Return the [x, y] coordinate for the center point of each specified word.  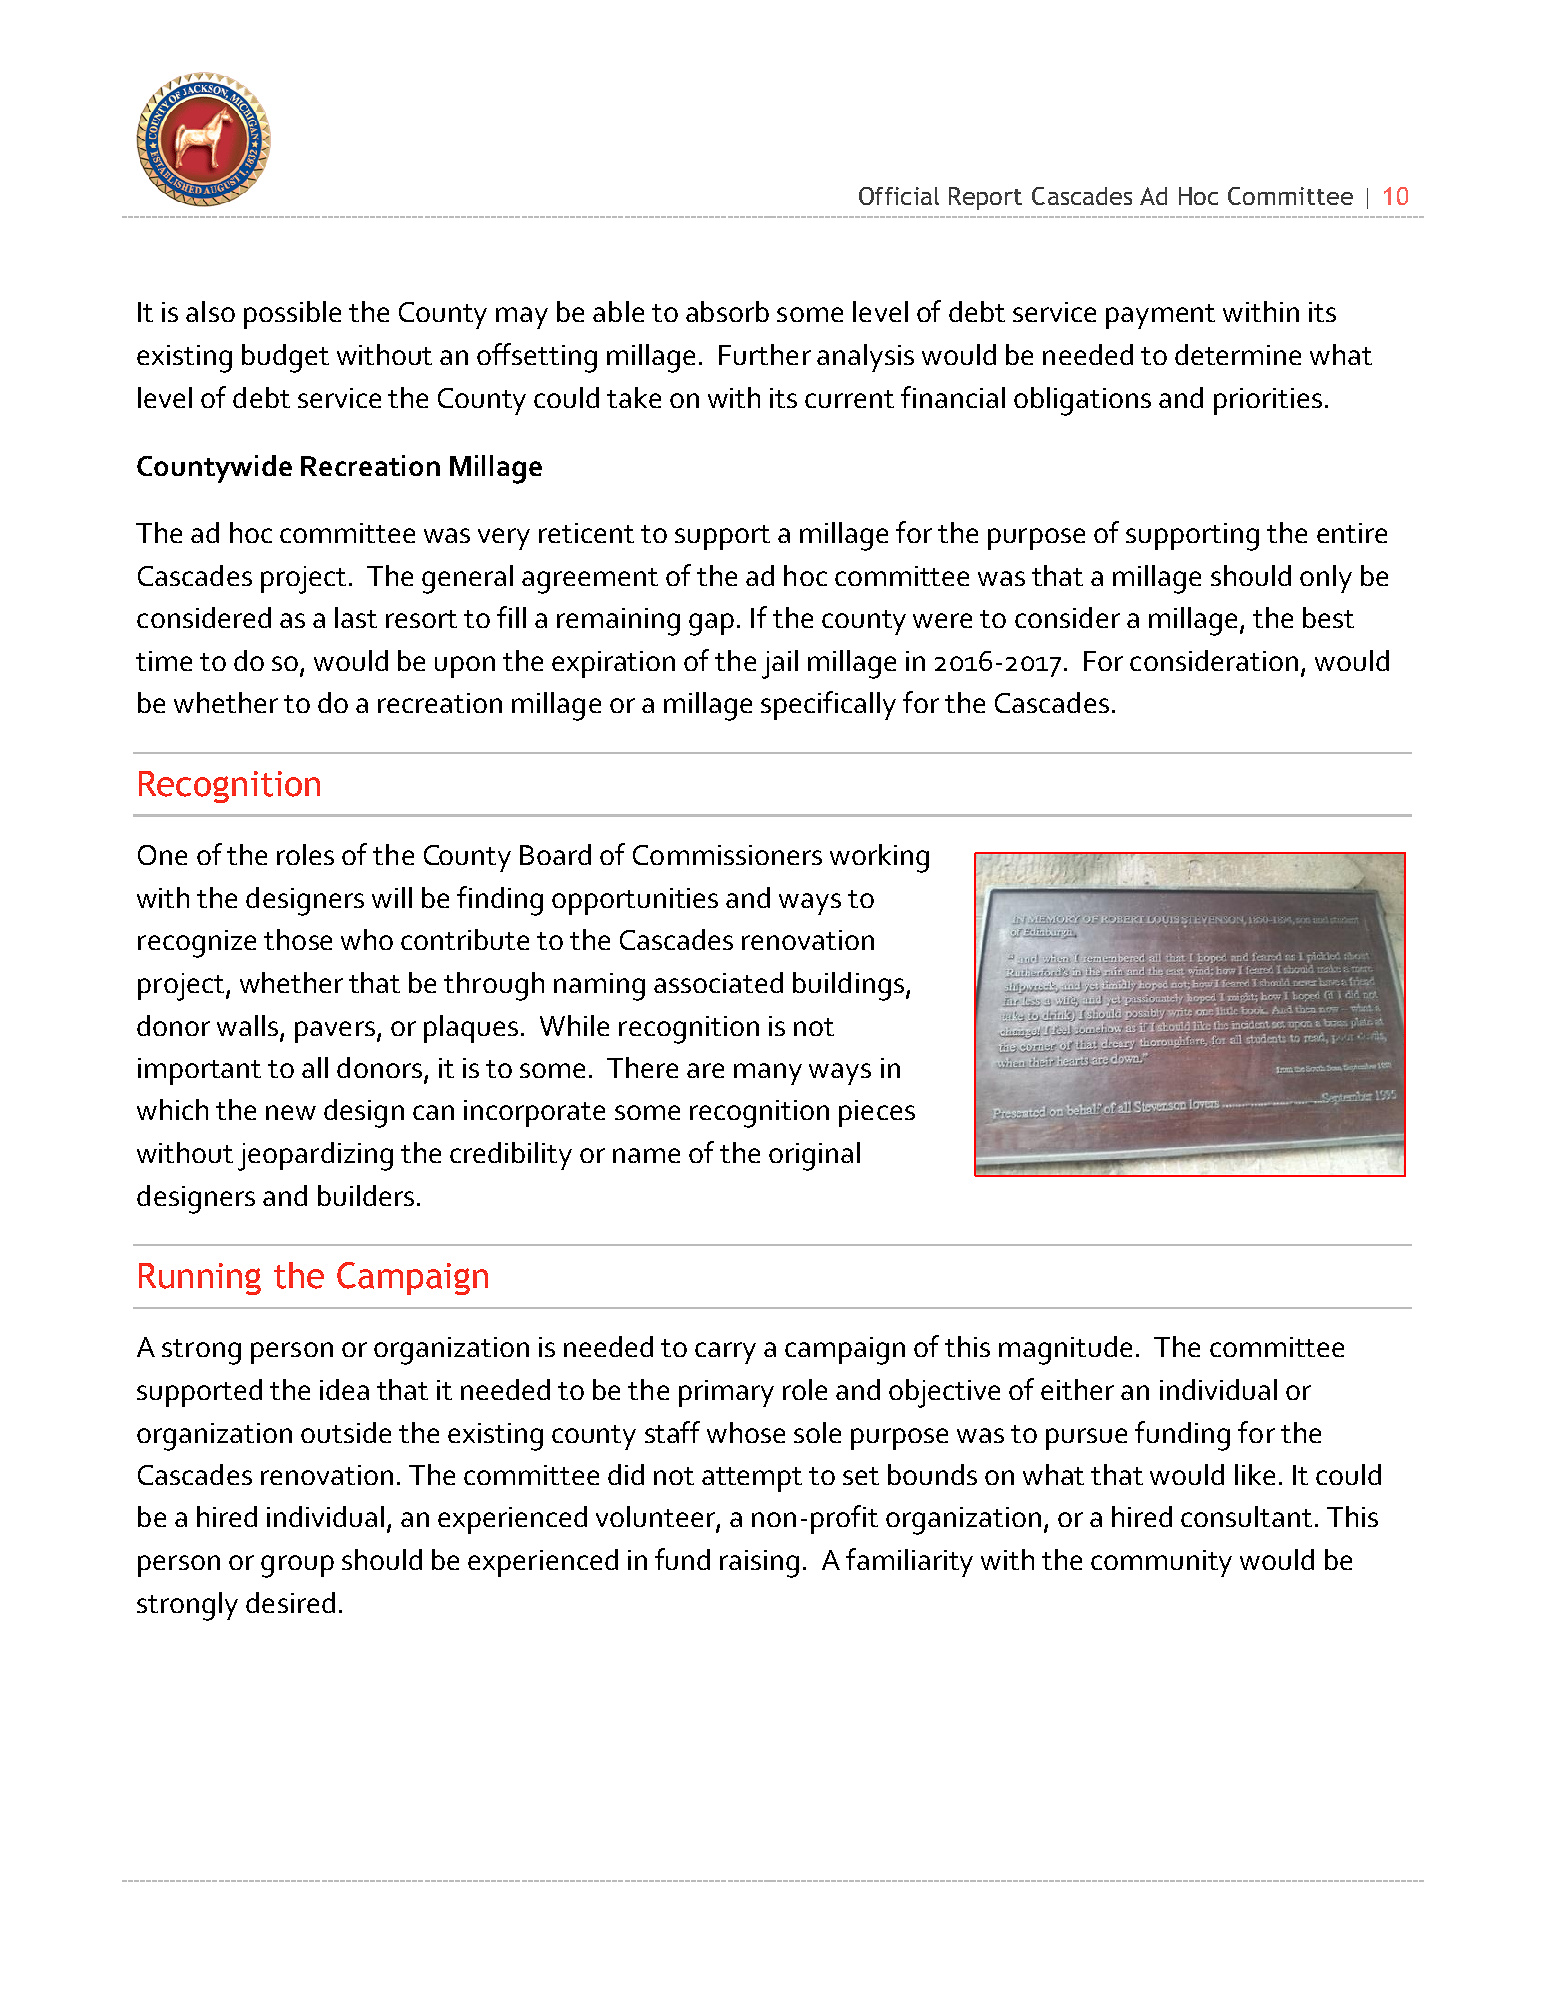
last [356, 617]
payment [1160, 316]
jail [780, 664]
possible [292, 315]
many [768, 1074]
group [297, 1566]
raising [759, 1564]
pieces [877, 1113]
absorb [727, 311]
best [1328, 617]
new [291, 1112]
